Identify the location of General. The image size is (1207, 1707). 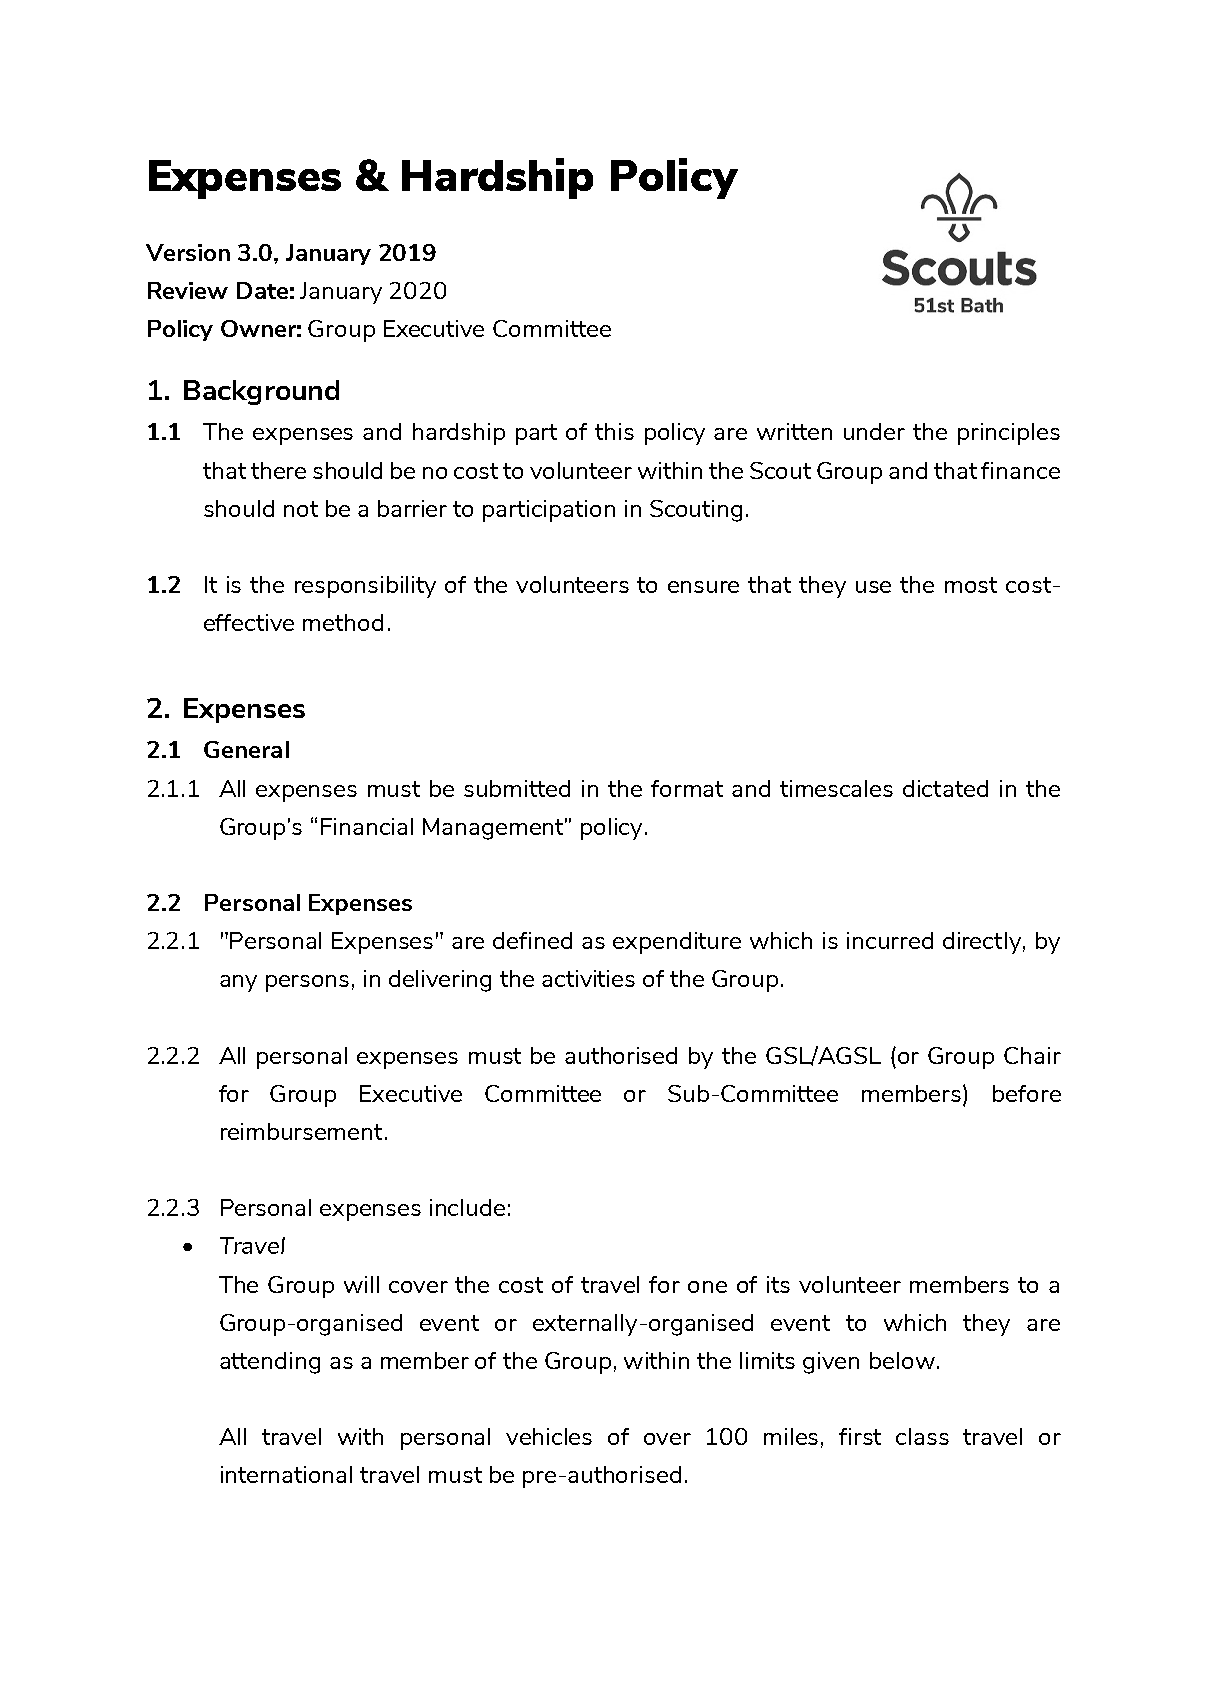
(246, 749).
